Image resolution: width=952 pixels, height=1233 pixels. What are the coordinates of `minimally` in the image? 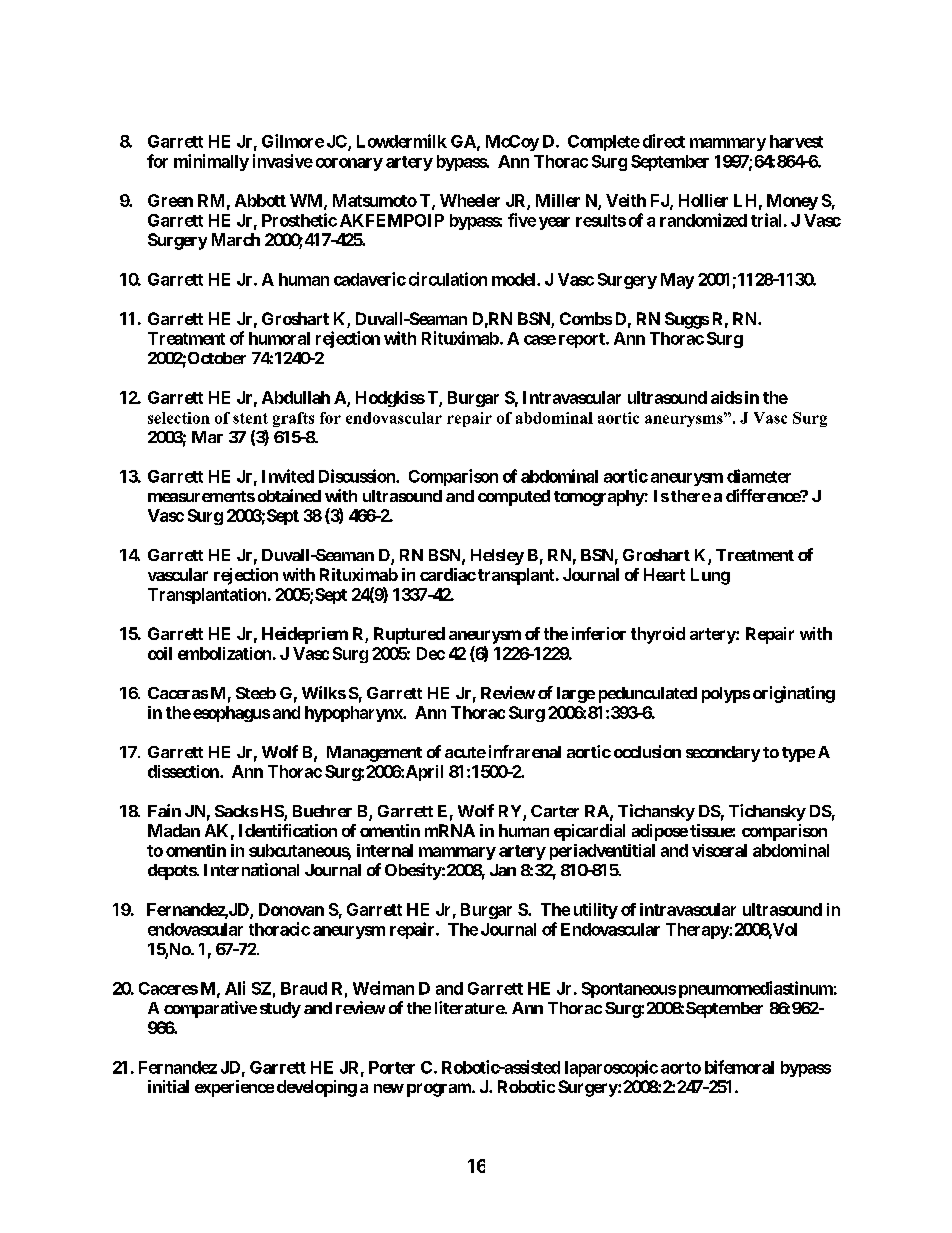 It's located at (211, 162).
